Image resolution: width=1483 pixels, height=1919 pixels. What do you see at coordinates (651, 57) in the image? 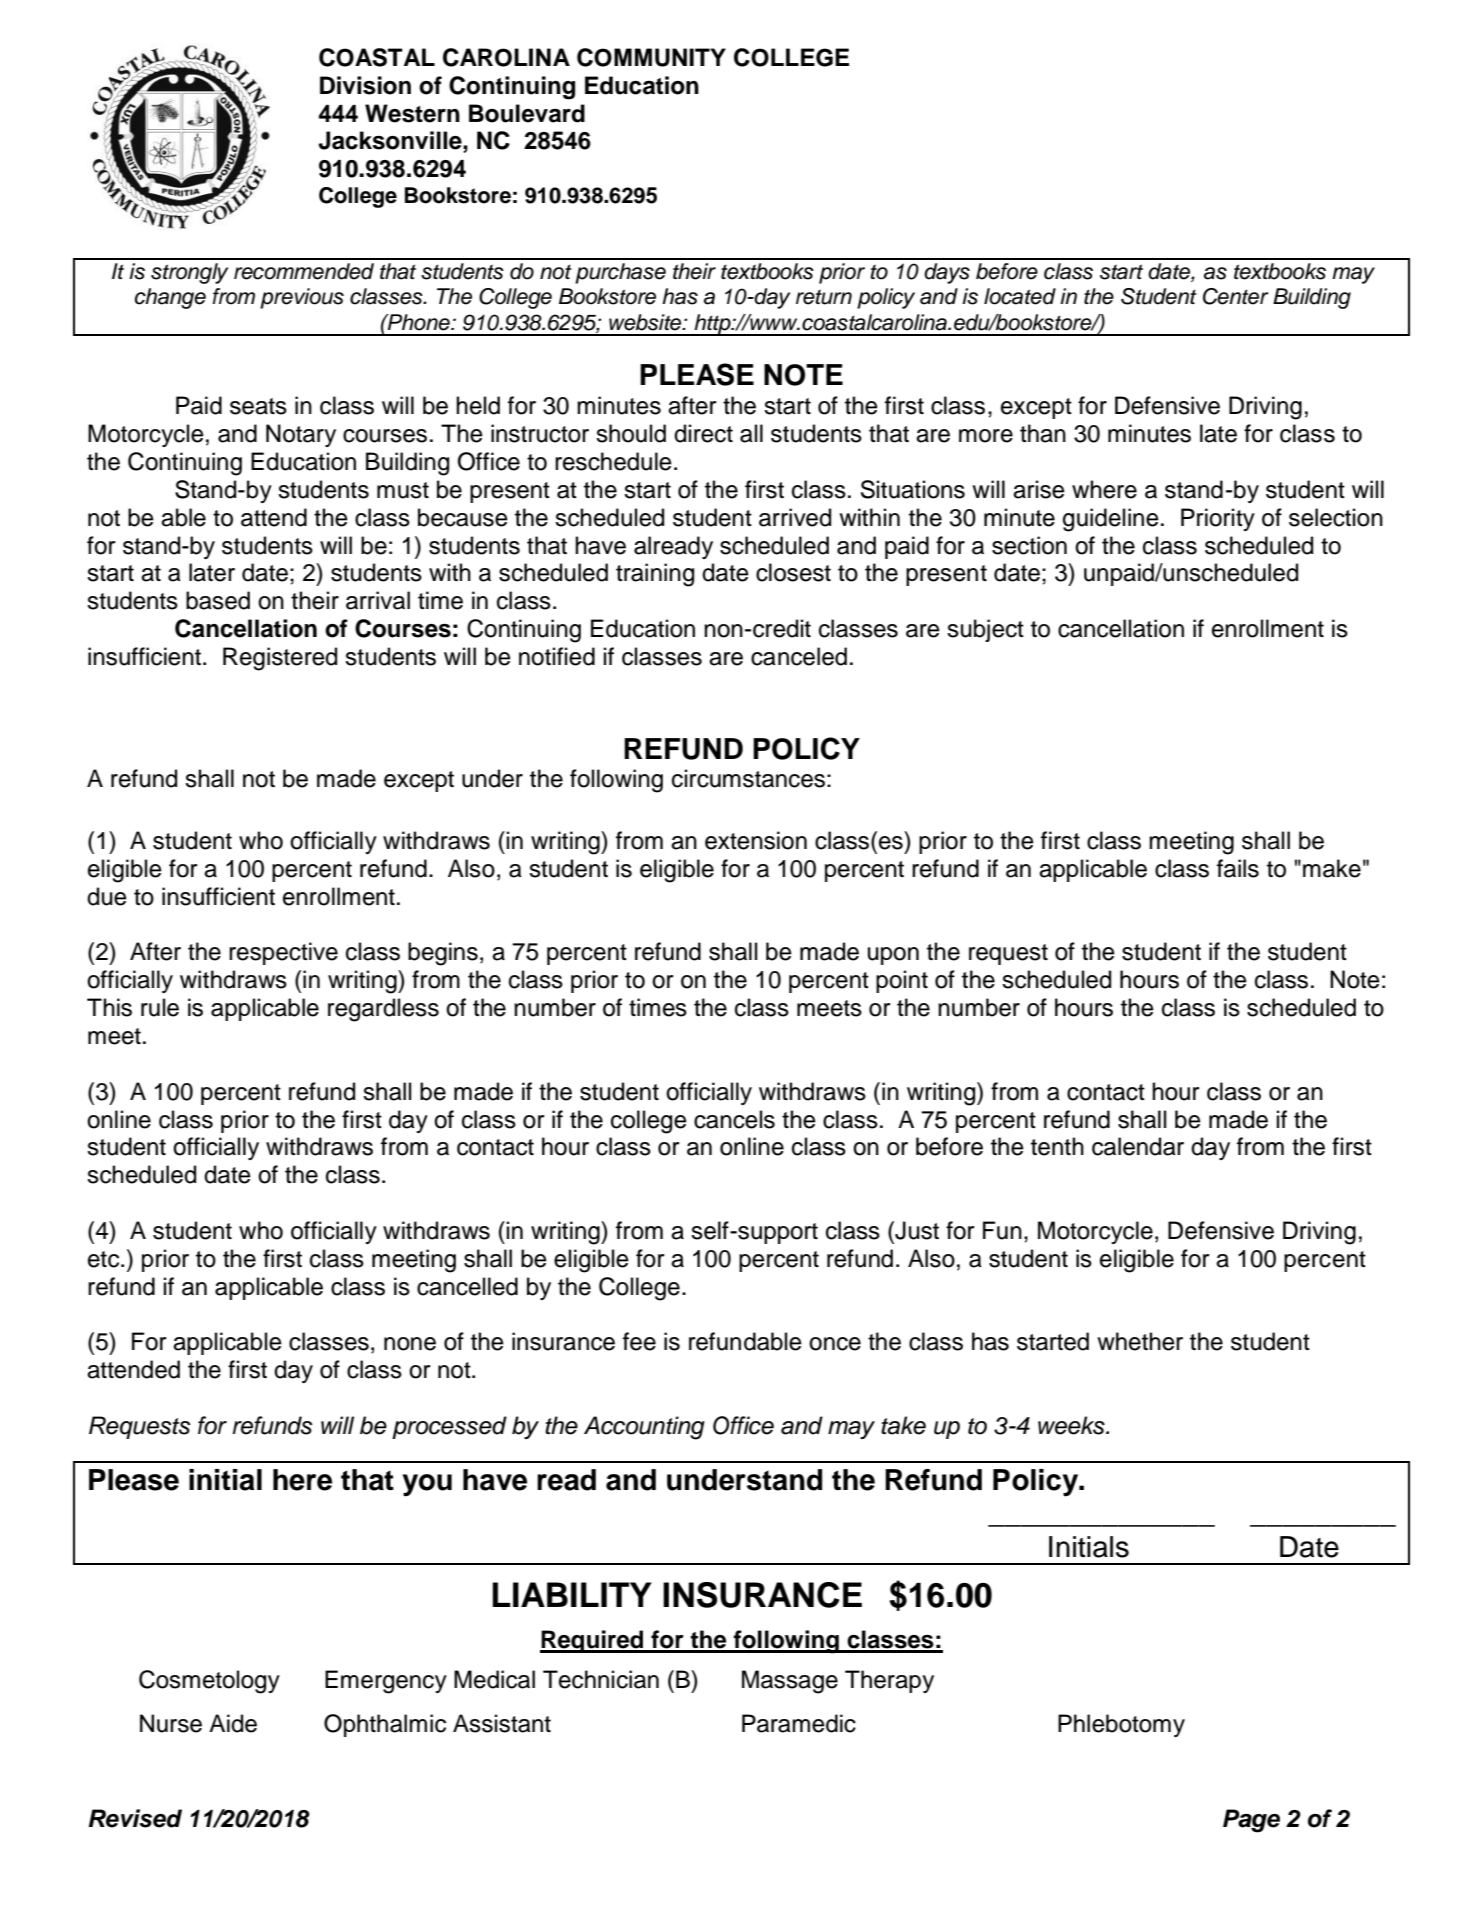
I see `COMMUNITY` at bounding box center [651, 57].
